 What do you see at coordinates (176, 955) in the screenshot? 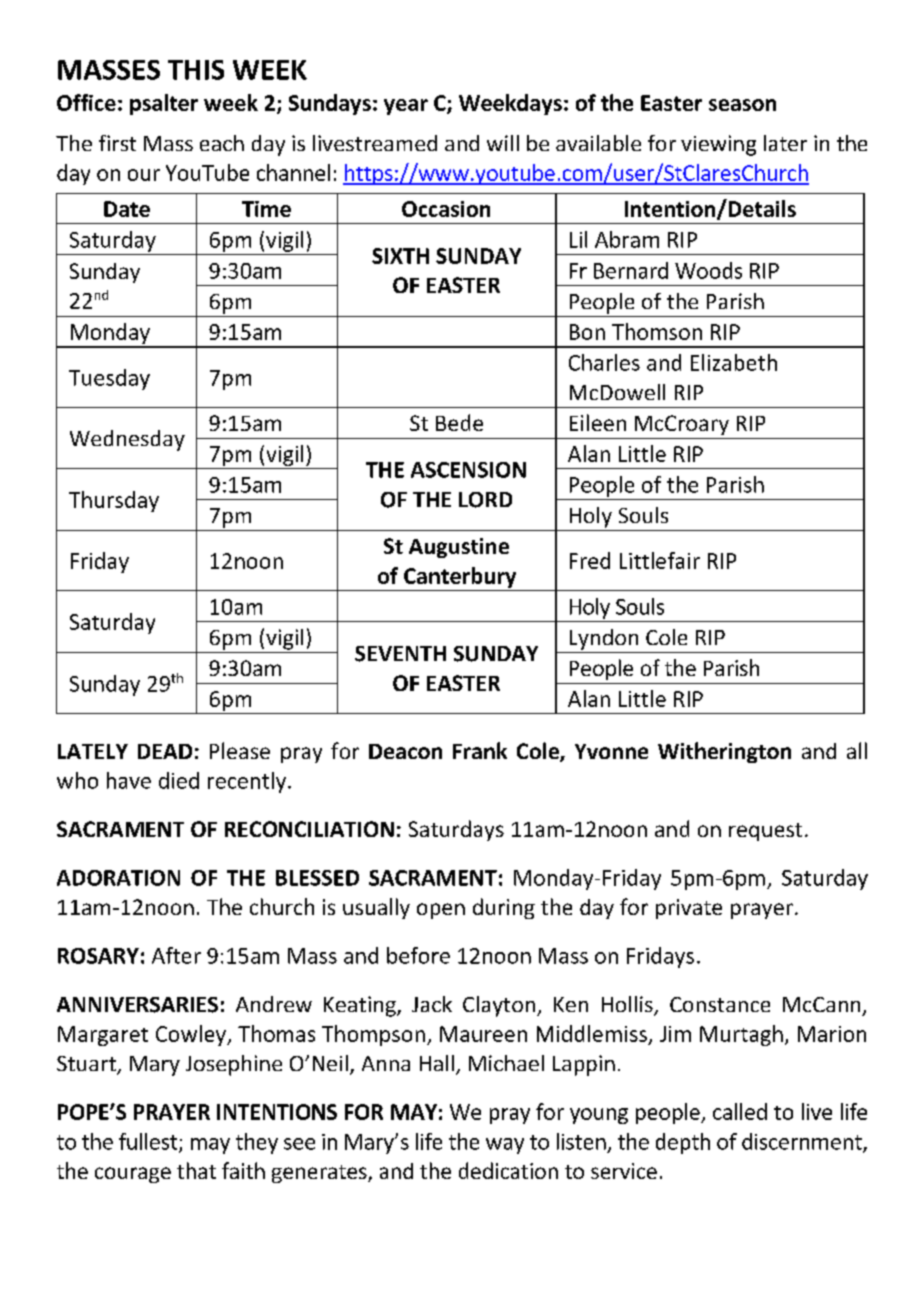
I see `After` at bounding box center [176, 955].
